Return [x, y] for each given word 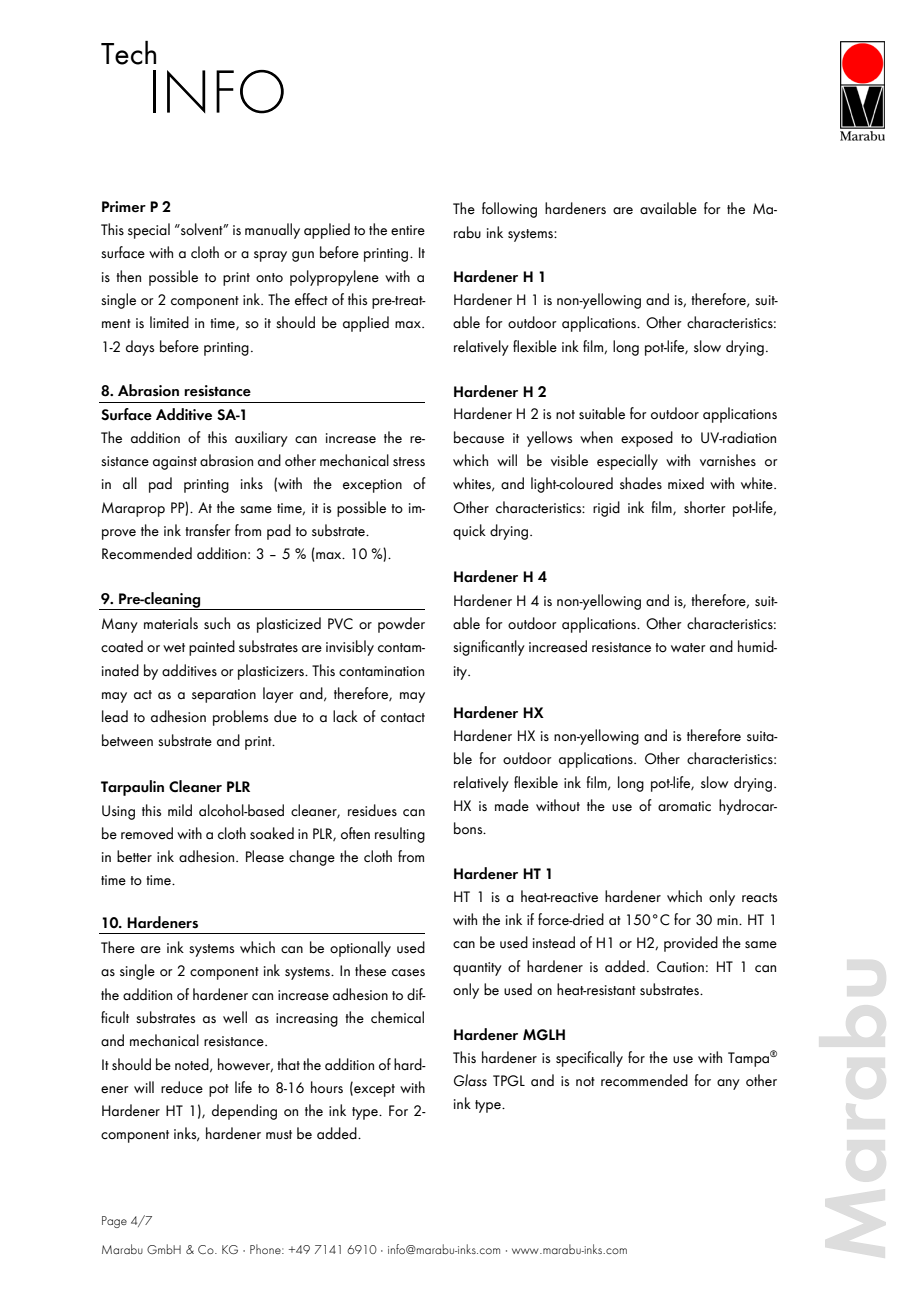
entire [408, 230]
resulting [400, 835]
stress [409, 461]
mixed [686, 483]
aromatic [684, 806]
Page [114, 1222]
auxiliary [261, 439]
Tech [128, 53]
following [509, 210]
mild [180, 810]
